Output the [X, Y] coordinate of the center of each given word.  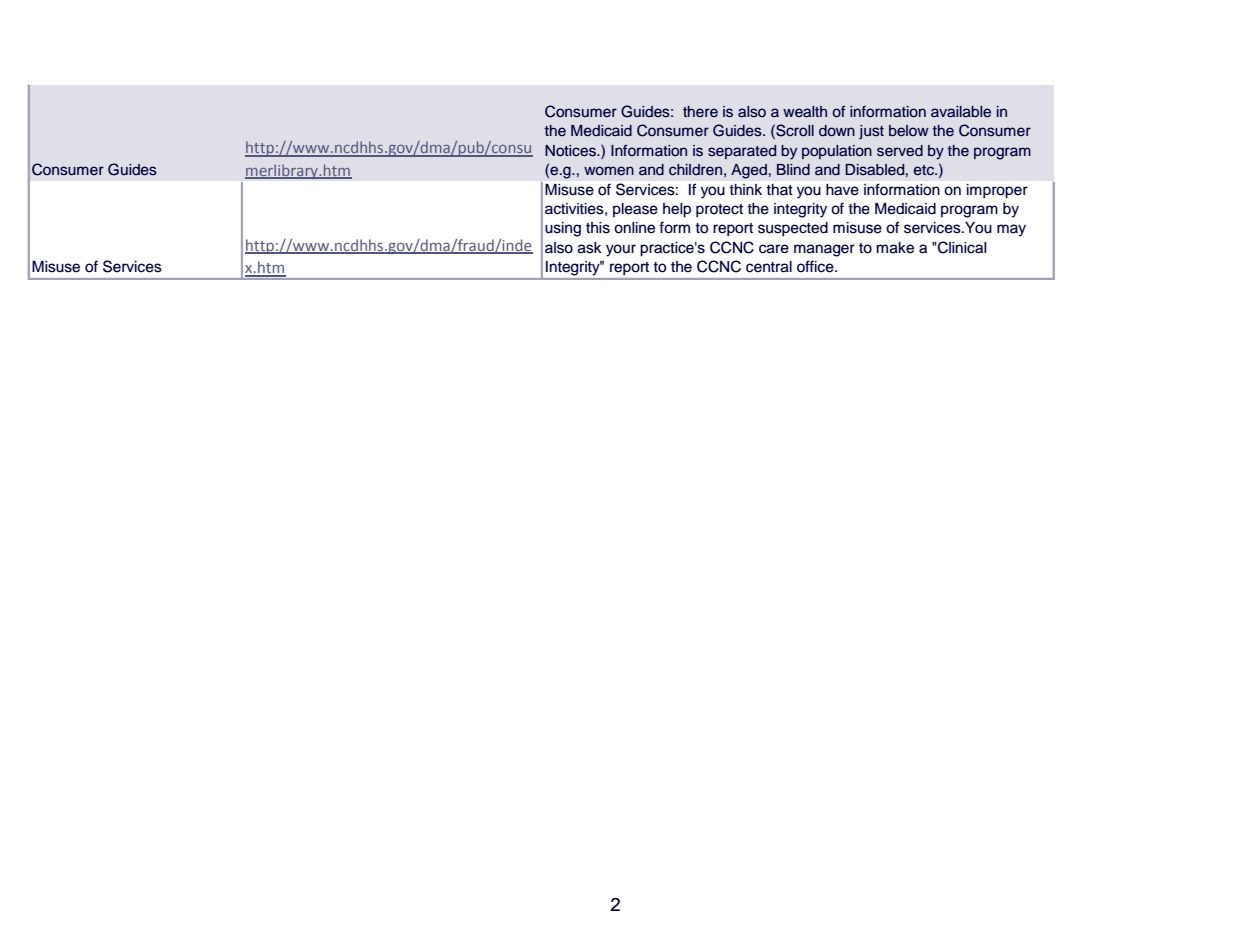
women [609, 171]
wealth [805, 111]
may [1011, 230]
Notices [571, 151]
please [635, 210]
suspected [793, 229]
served [900, 151]
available [961, 112]
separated [742, 152]
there [700, 111]
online [634, 228]
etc [925, 170]
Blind [793, 169]
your [621, 250]
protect [719, 211]
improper [997, 191]
